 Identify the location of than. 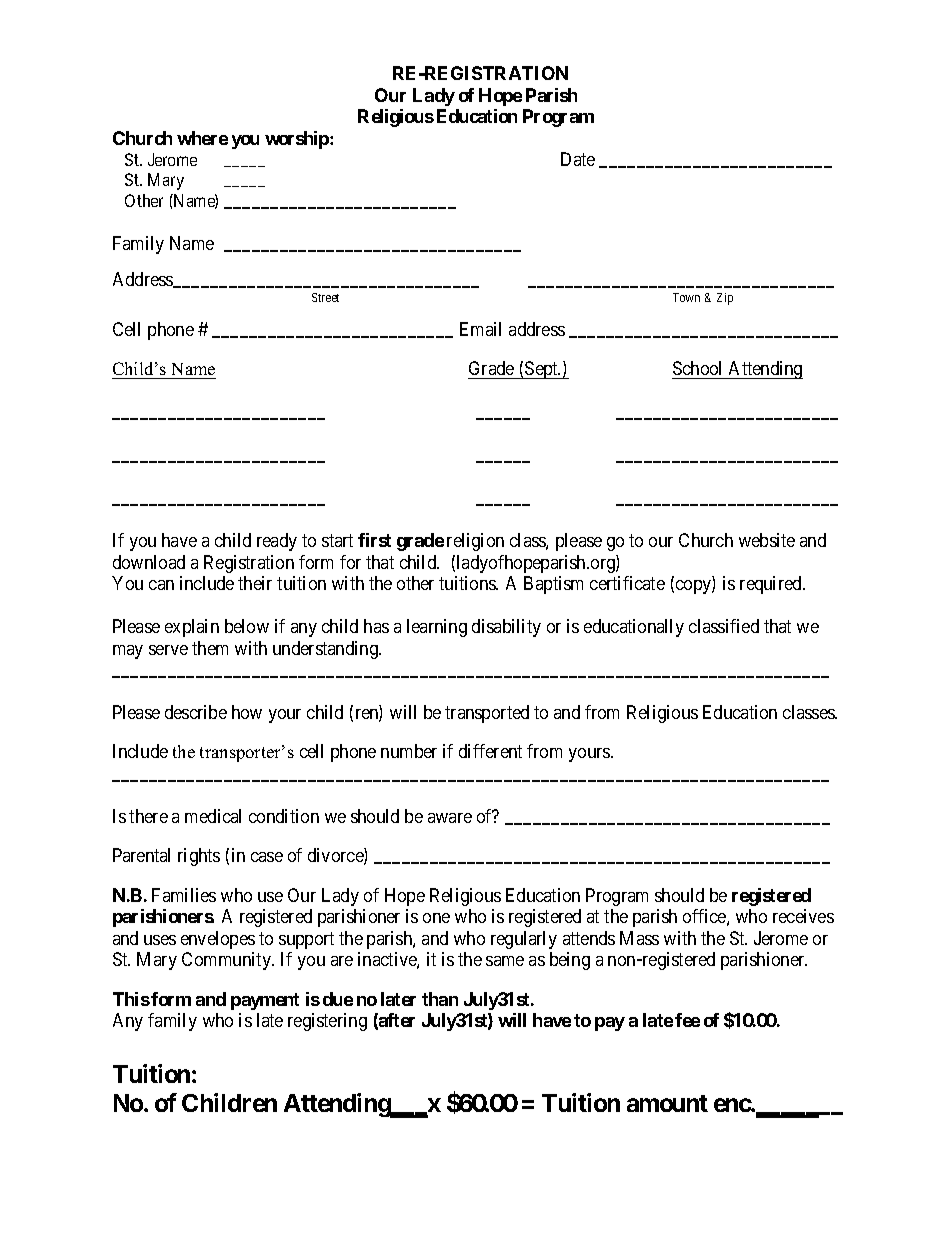
(440, 999).
